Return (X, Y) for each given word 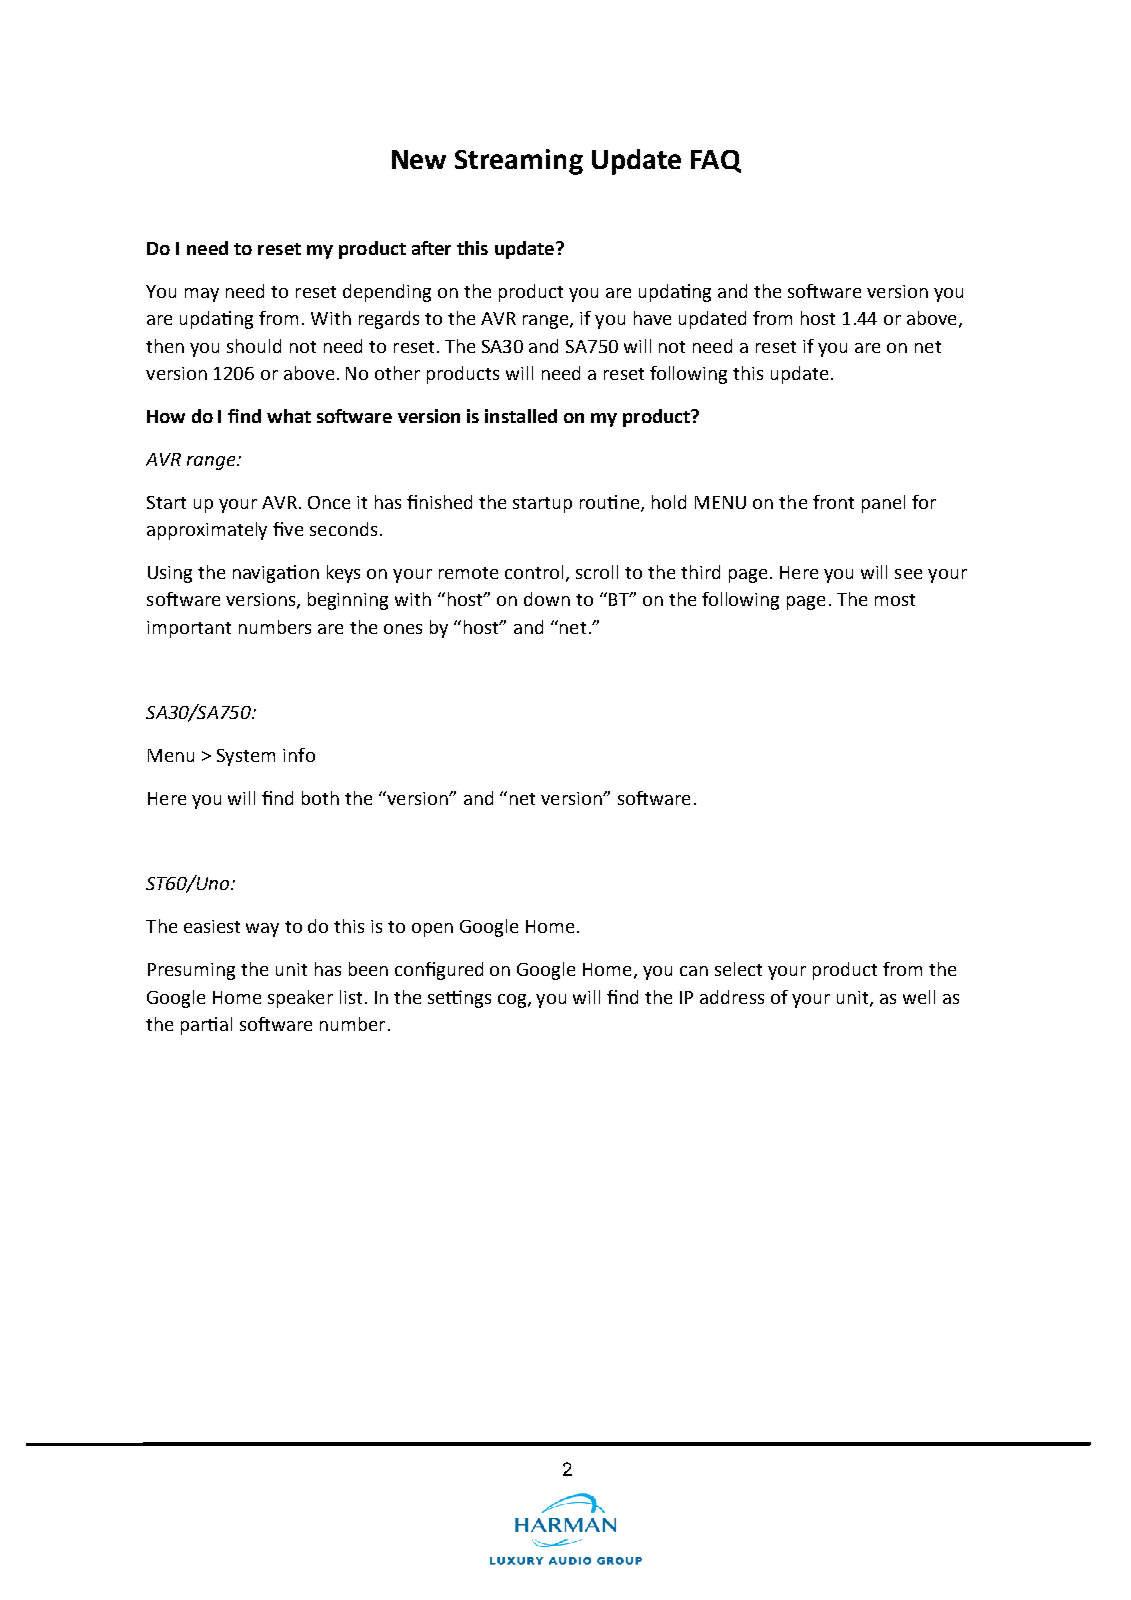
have (652, 318)
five (288, 529)
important (189, 629)
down (547, 599)
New (419, 159)
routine (611, 503)
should (254, 346)
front (833, 502)
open (432, 930)
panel (883, 504)
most (895, 600)
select (738, 969)
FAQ (716, 161)
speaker (300, 999)
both (320, 798)
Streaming (519, 162)
